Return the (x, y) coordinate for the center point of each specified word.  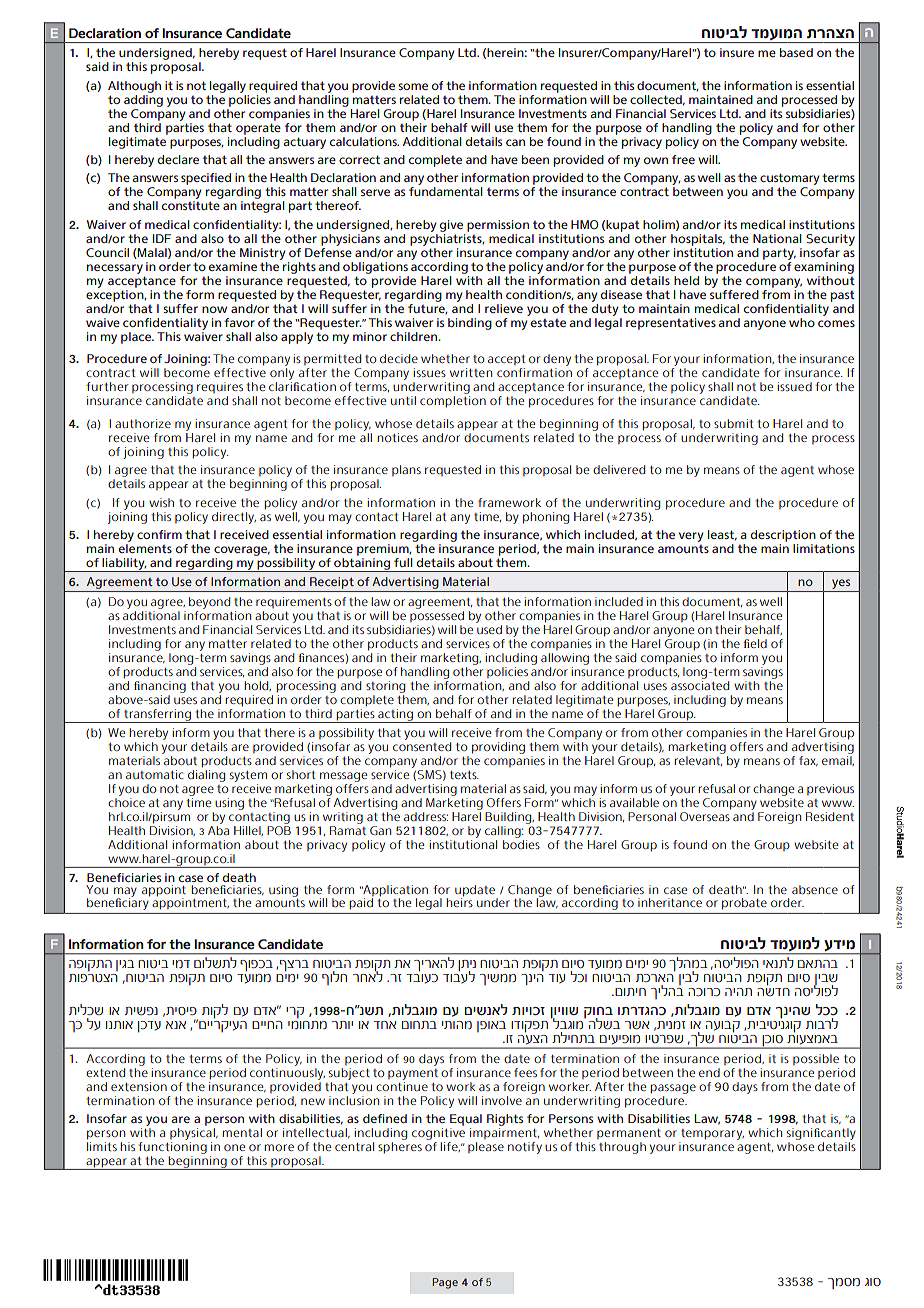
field (755, 643)
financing (160, 687)
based (796, 52)
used (489, 629)
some (413, 86)
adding (143, 99)
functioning (172, 1148)
